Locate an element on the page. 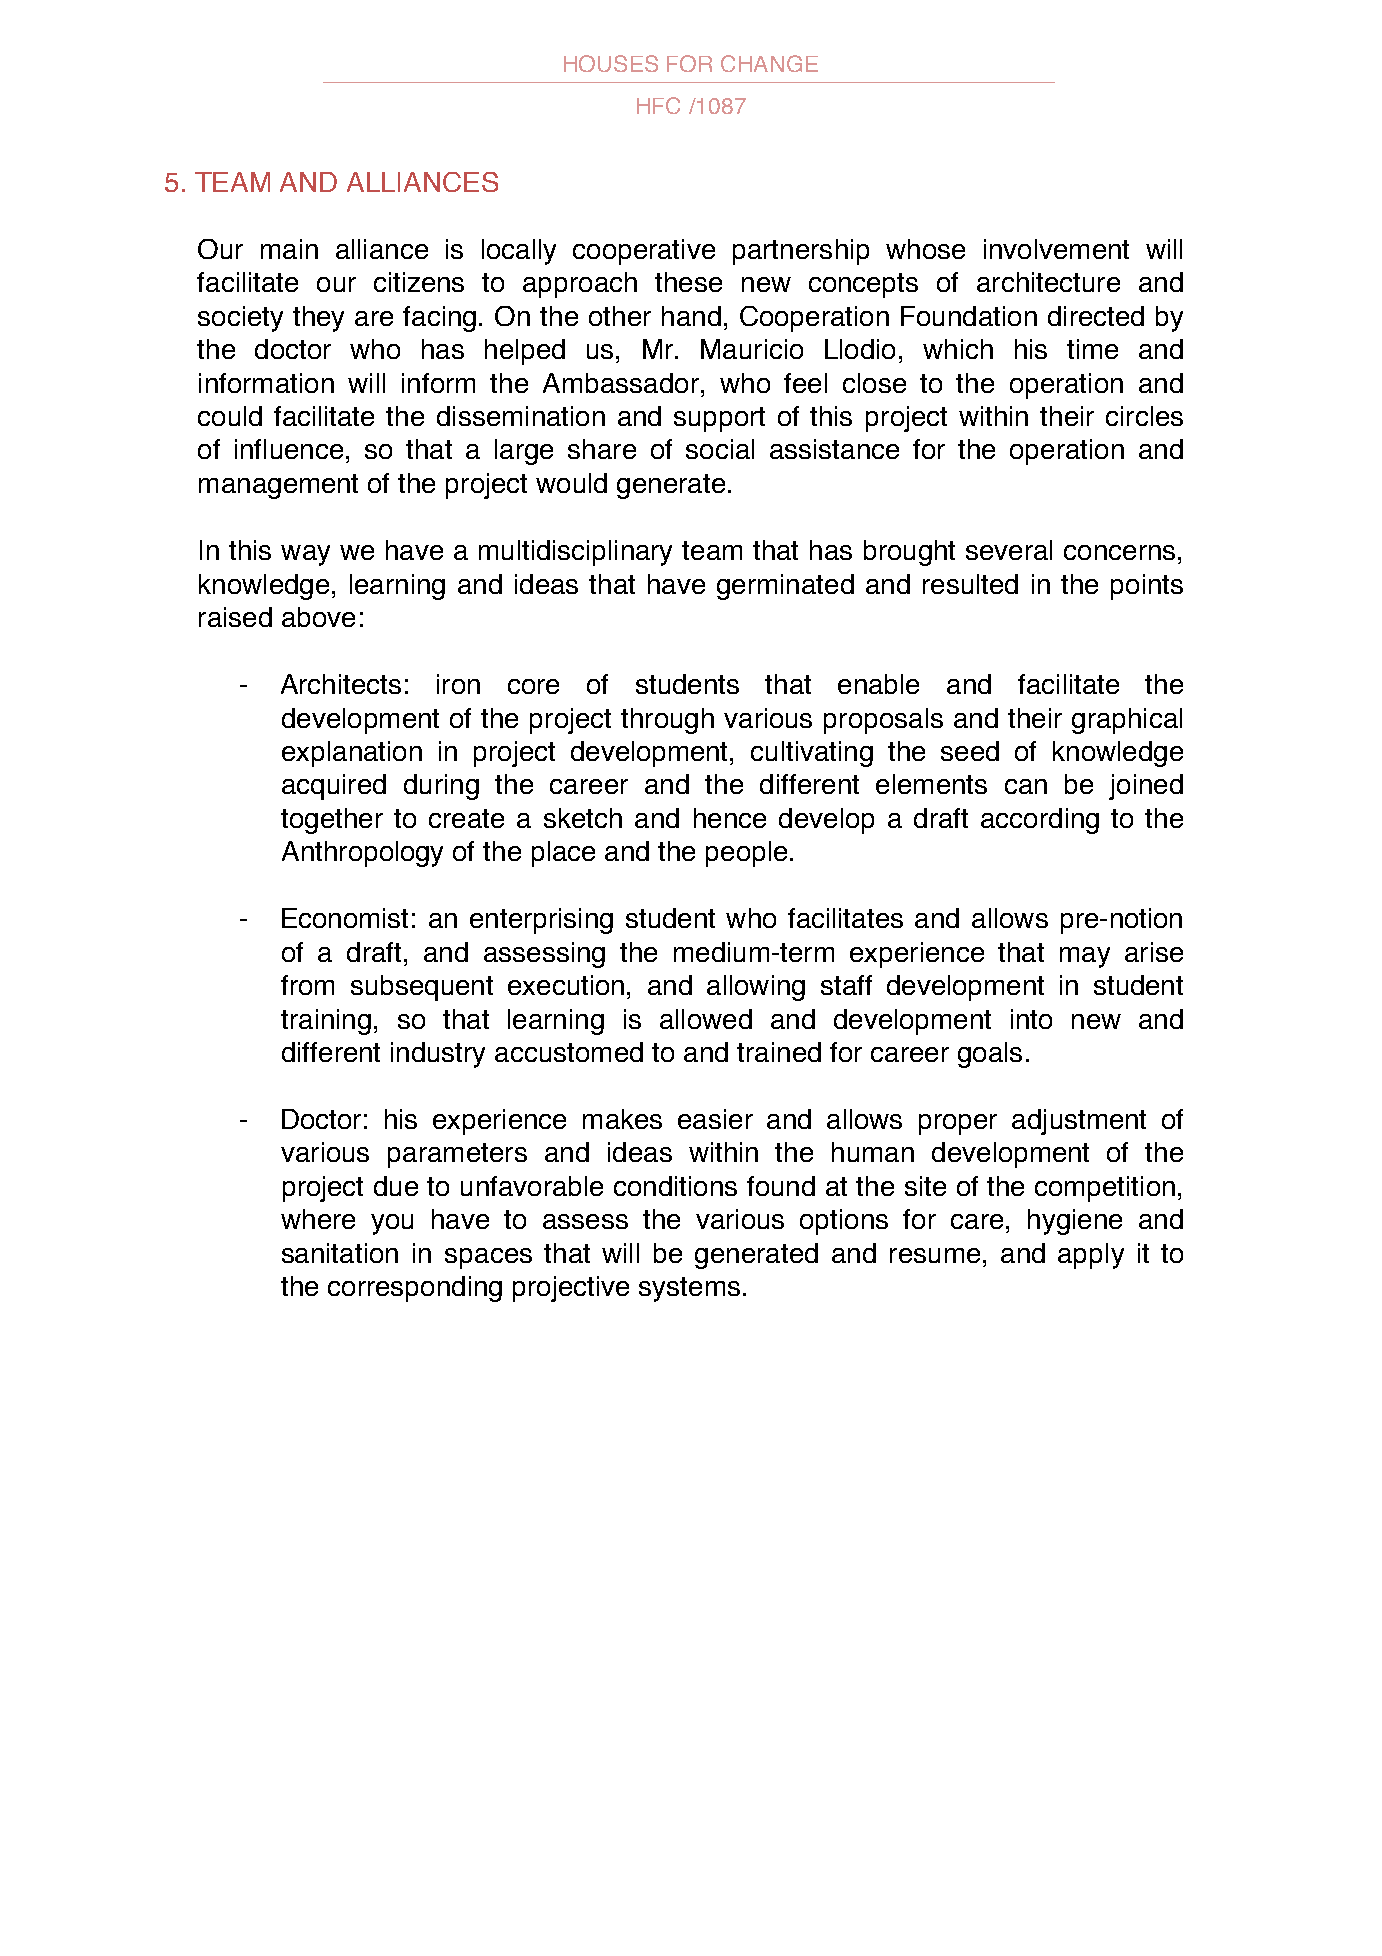 Image resolution: width=1382 pixels, height=1956 pixels. involvement is located at coordinates (1056, 249).
